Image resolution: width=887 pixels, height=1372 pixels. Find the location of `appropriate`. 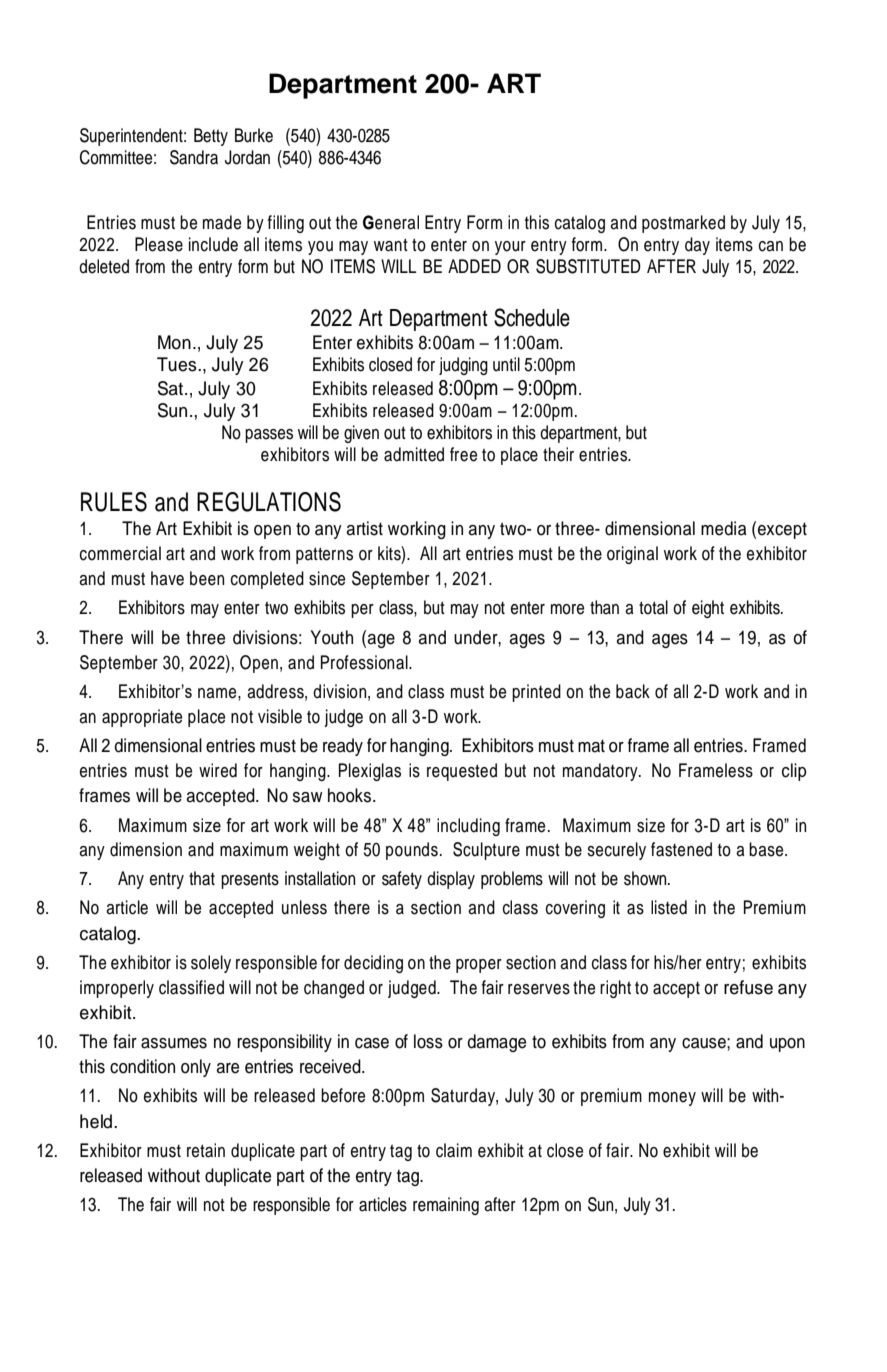

appropriate is located at coordinates (142, 718).
